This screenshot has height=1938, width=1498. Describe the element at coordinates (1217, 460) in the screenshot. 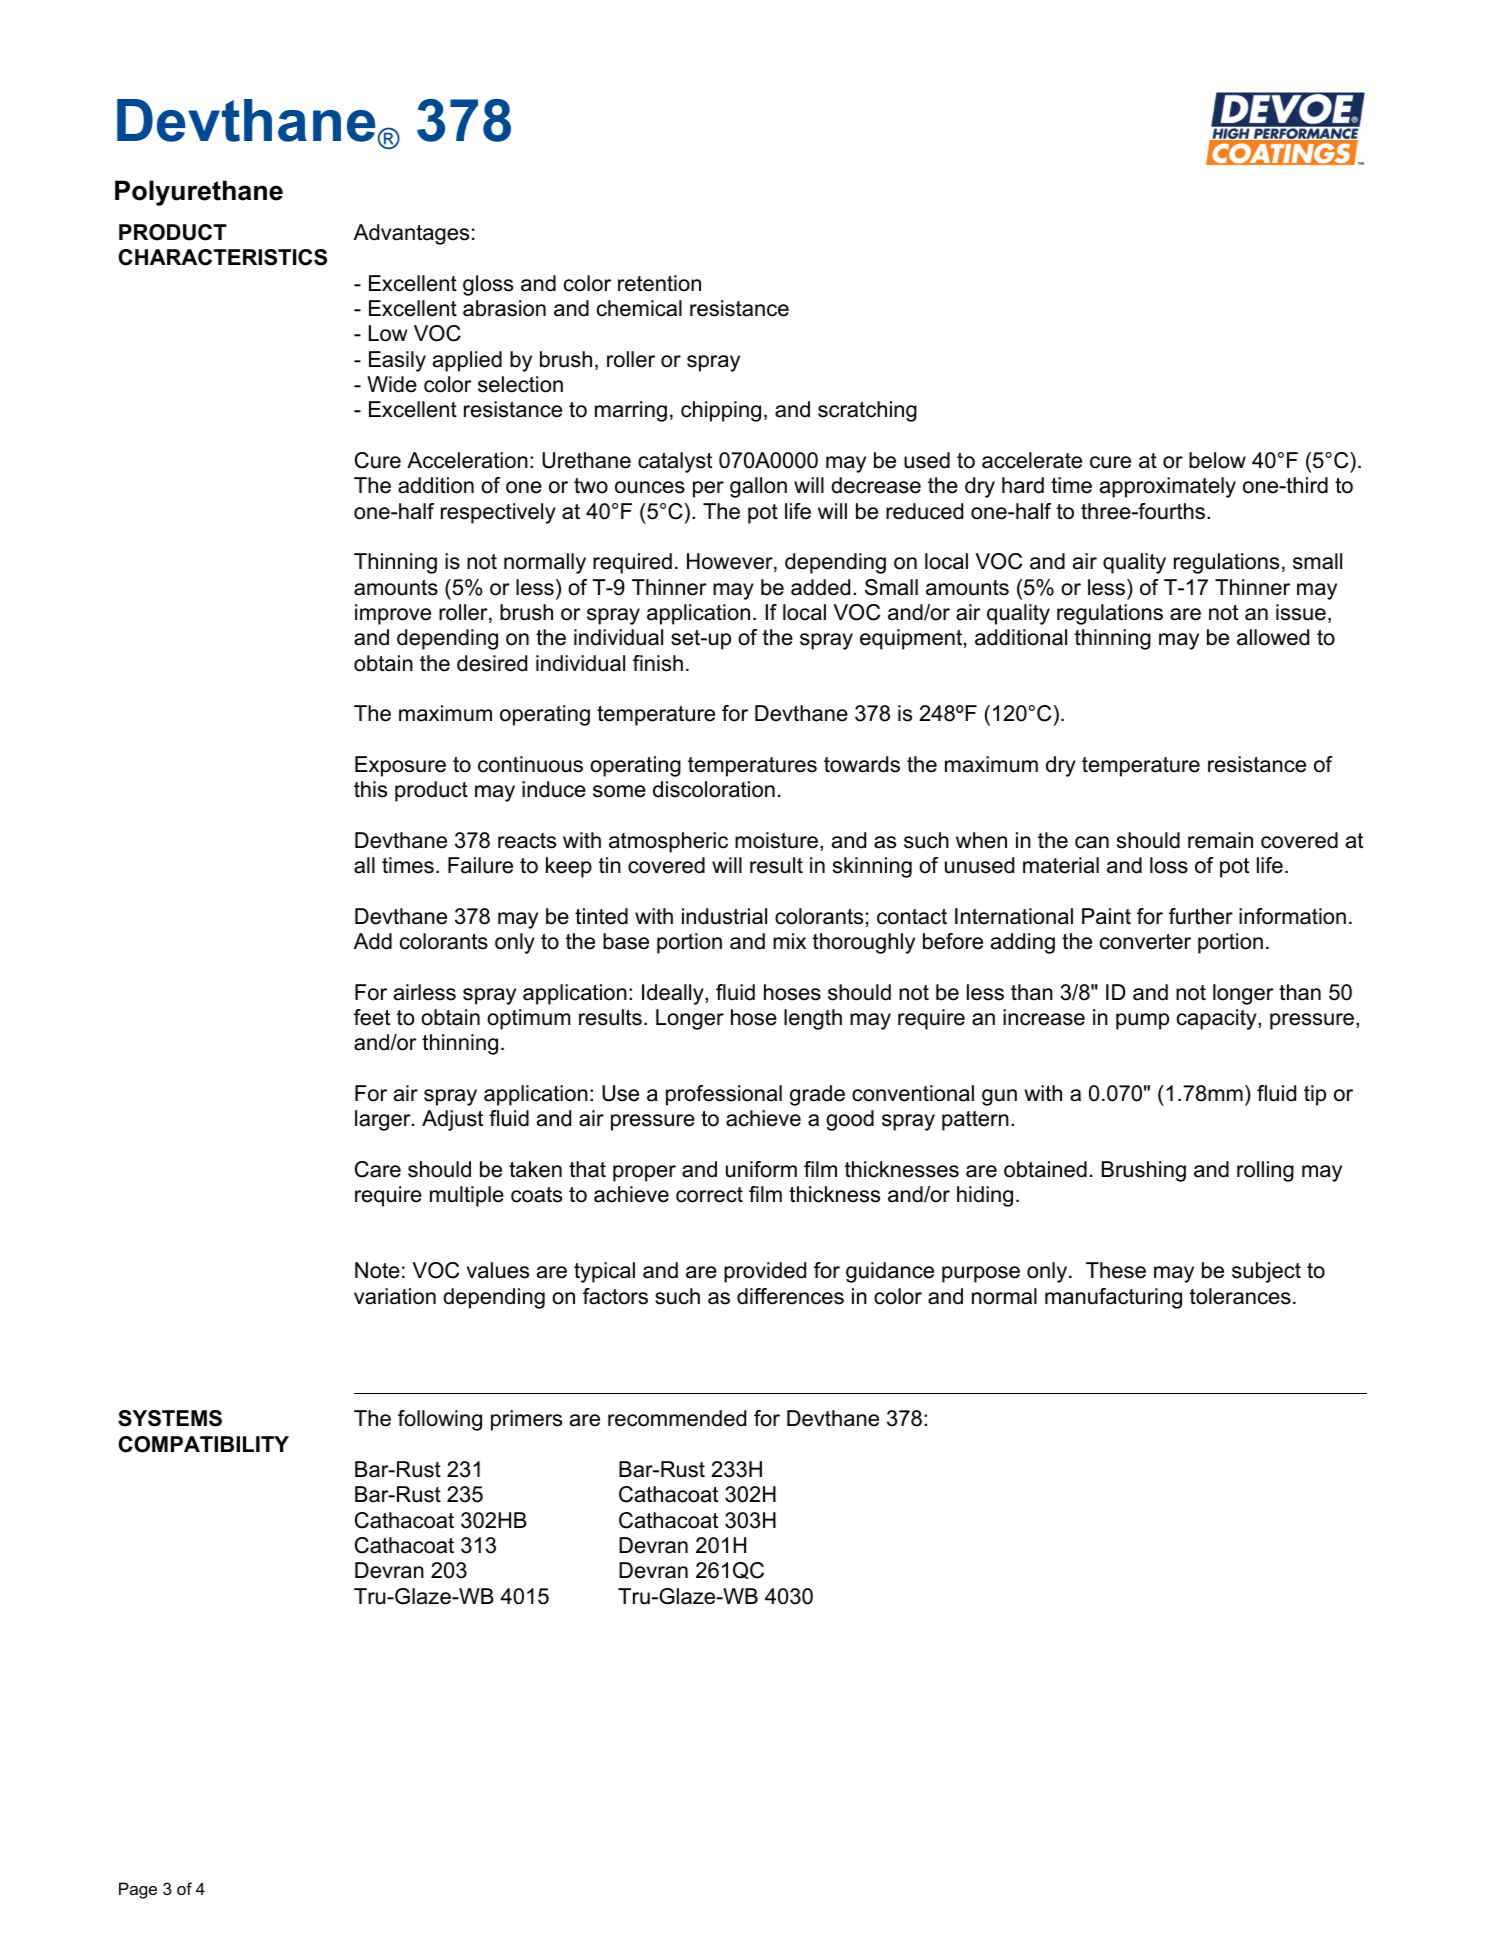

I see `below` at that location.
